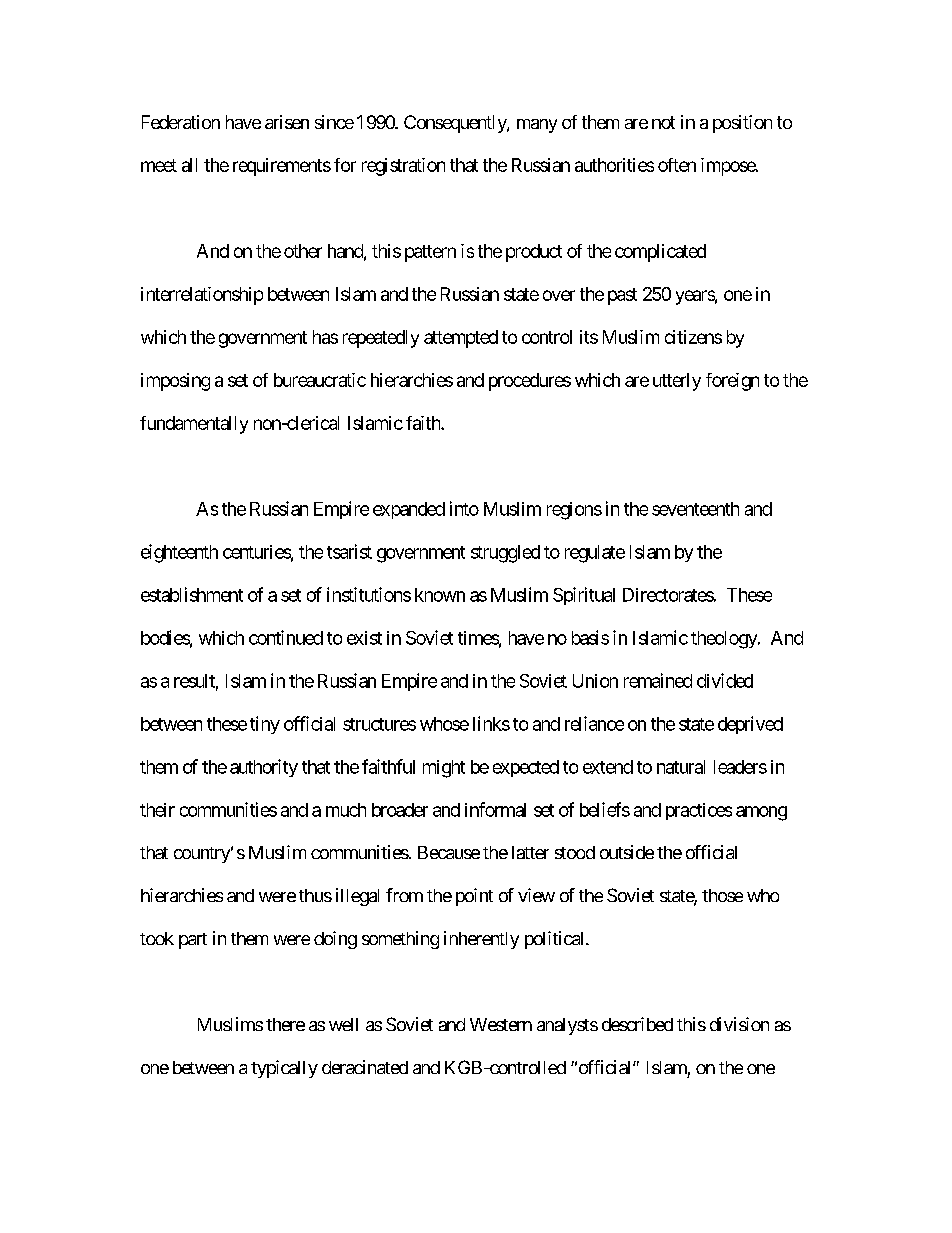 This screenshot has width=952, height=1233. I want to click on Consequently, so click(456, 124).
